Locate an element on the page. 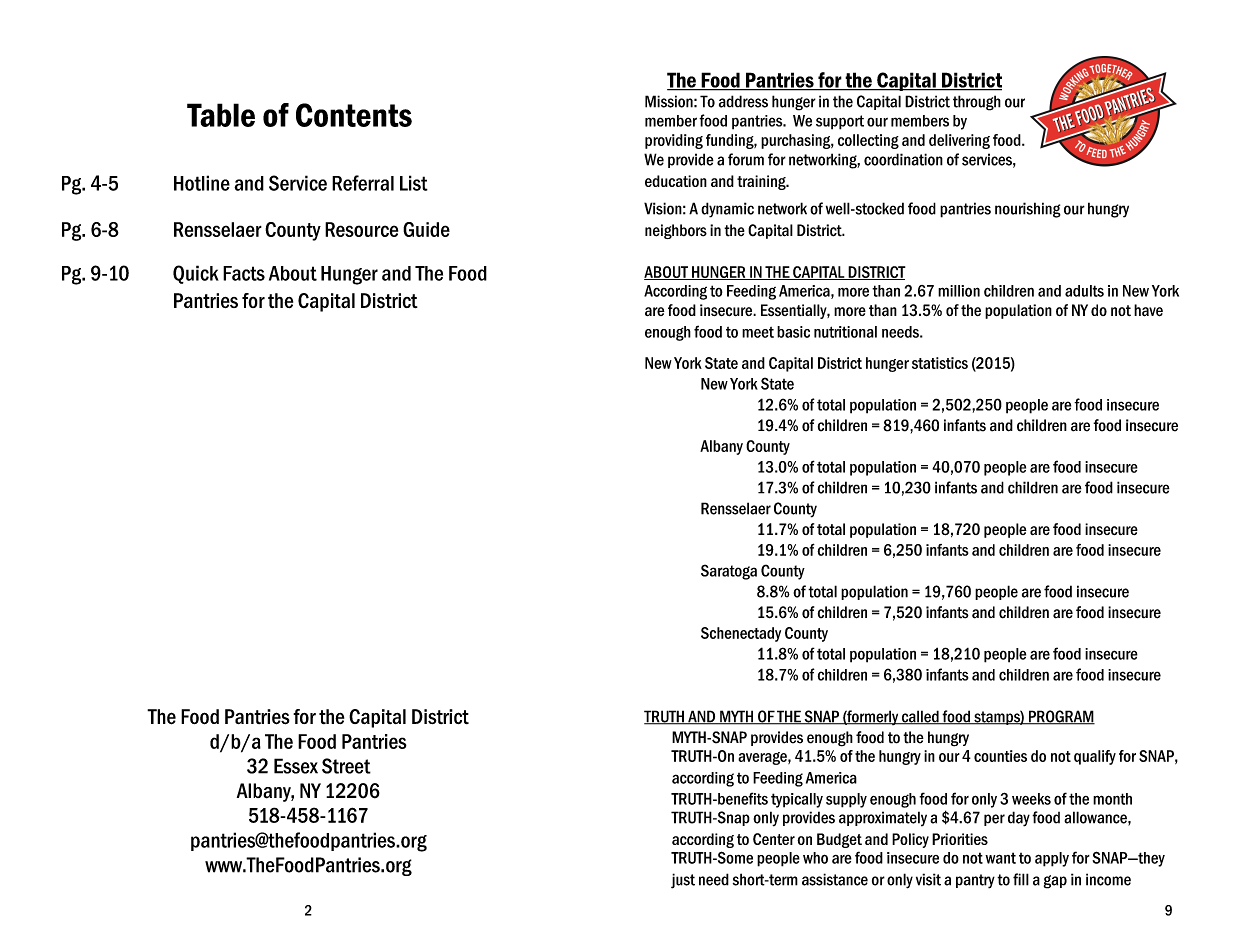 The height and width of the image is (952, 1233). through is located at coordinates (977, 103).
